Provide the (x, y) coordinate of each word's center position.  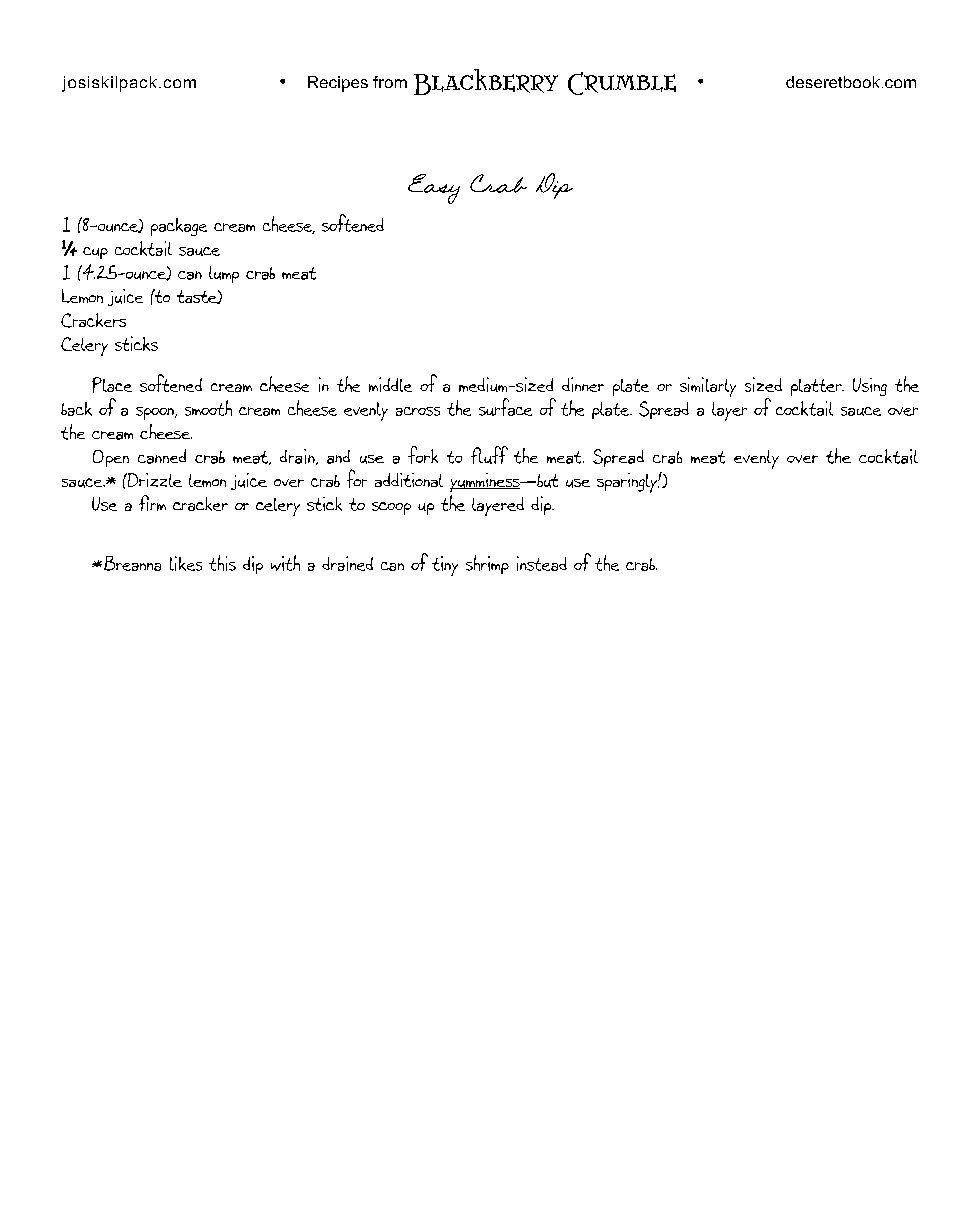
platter (817, 387)
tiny (445, 566)
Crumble (622, 83)
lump (224, 274)
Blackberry (486, 82)
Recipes (338, 84)
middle (390, 384)
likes (186, 563)
